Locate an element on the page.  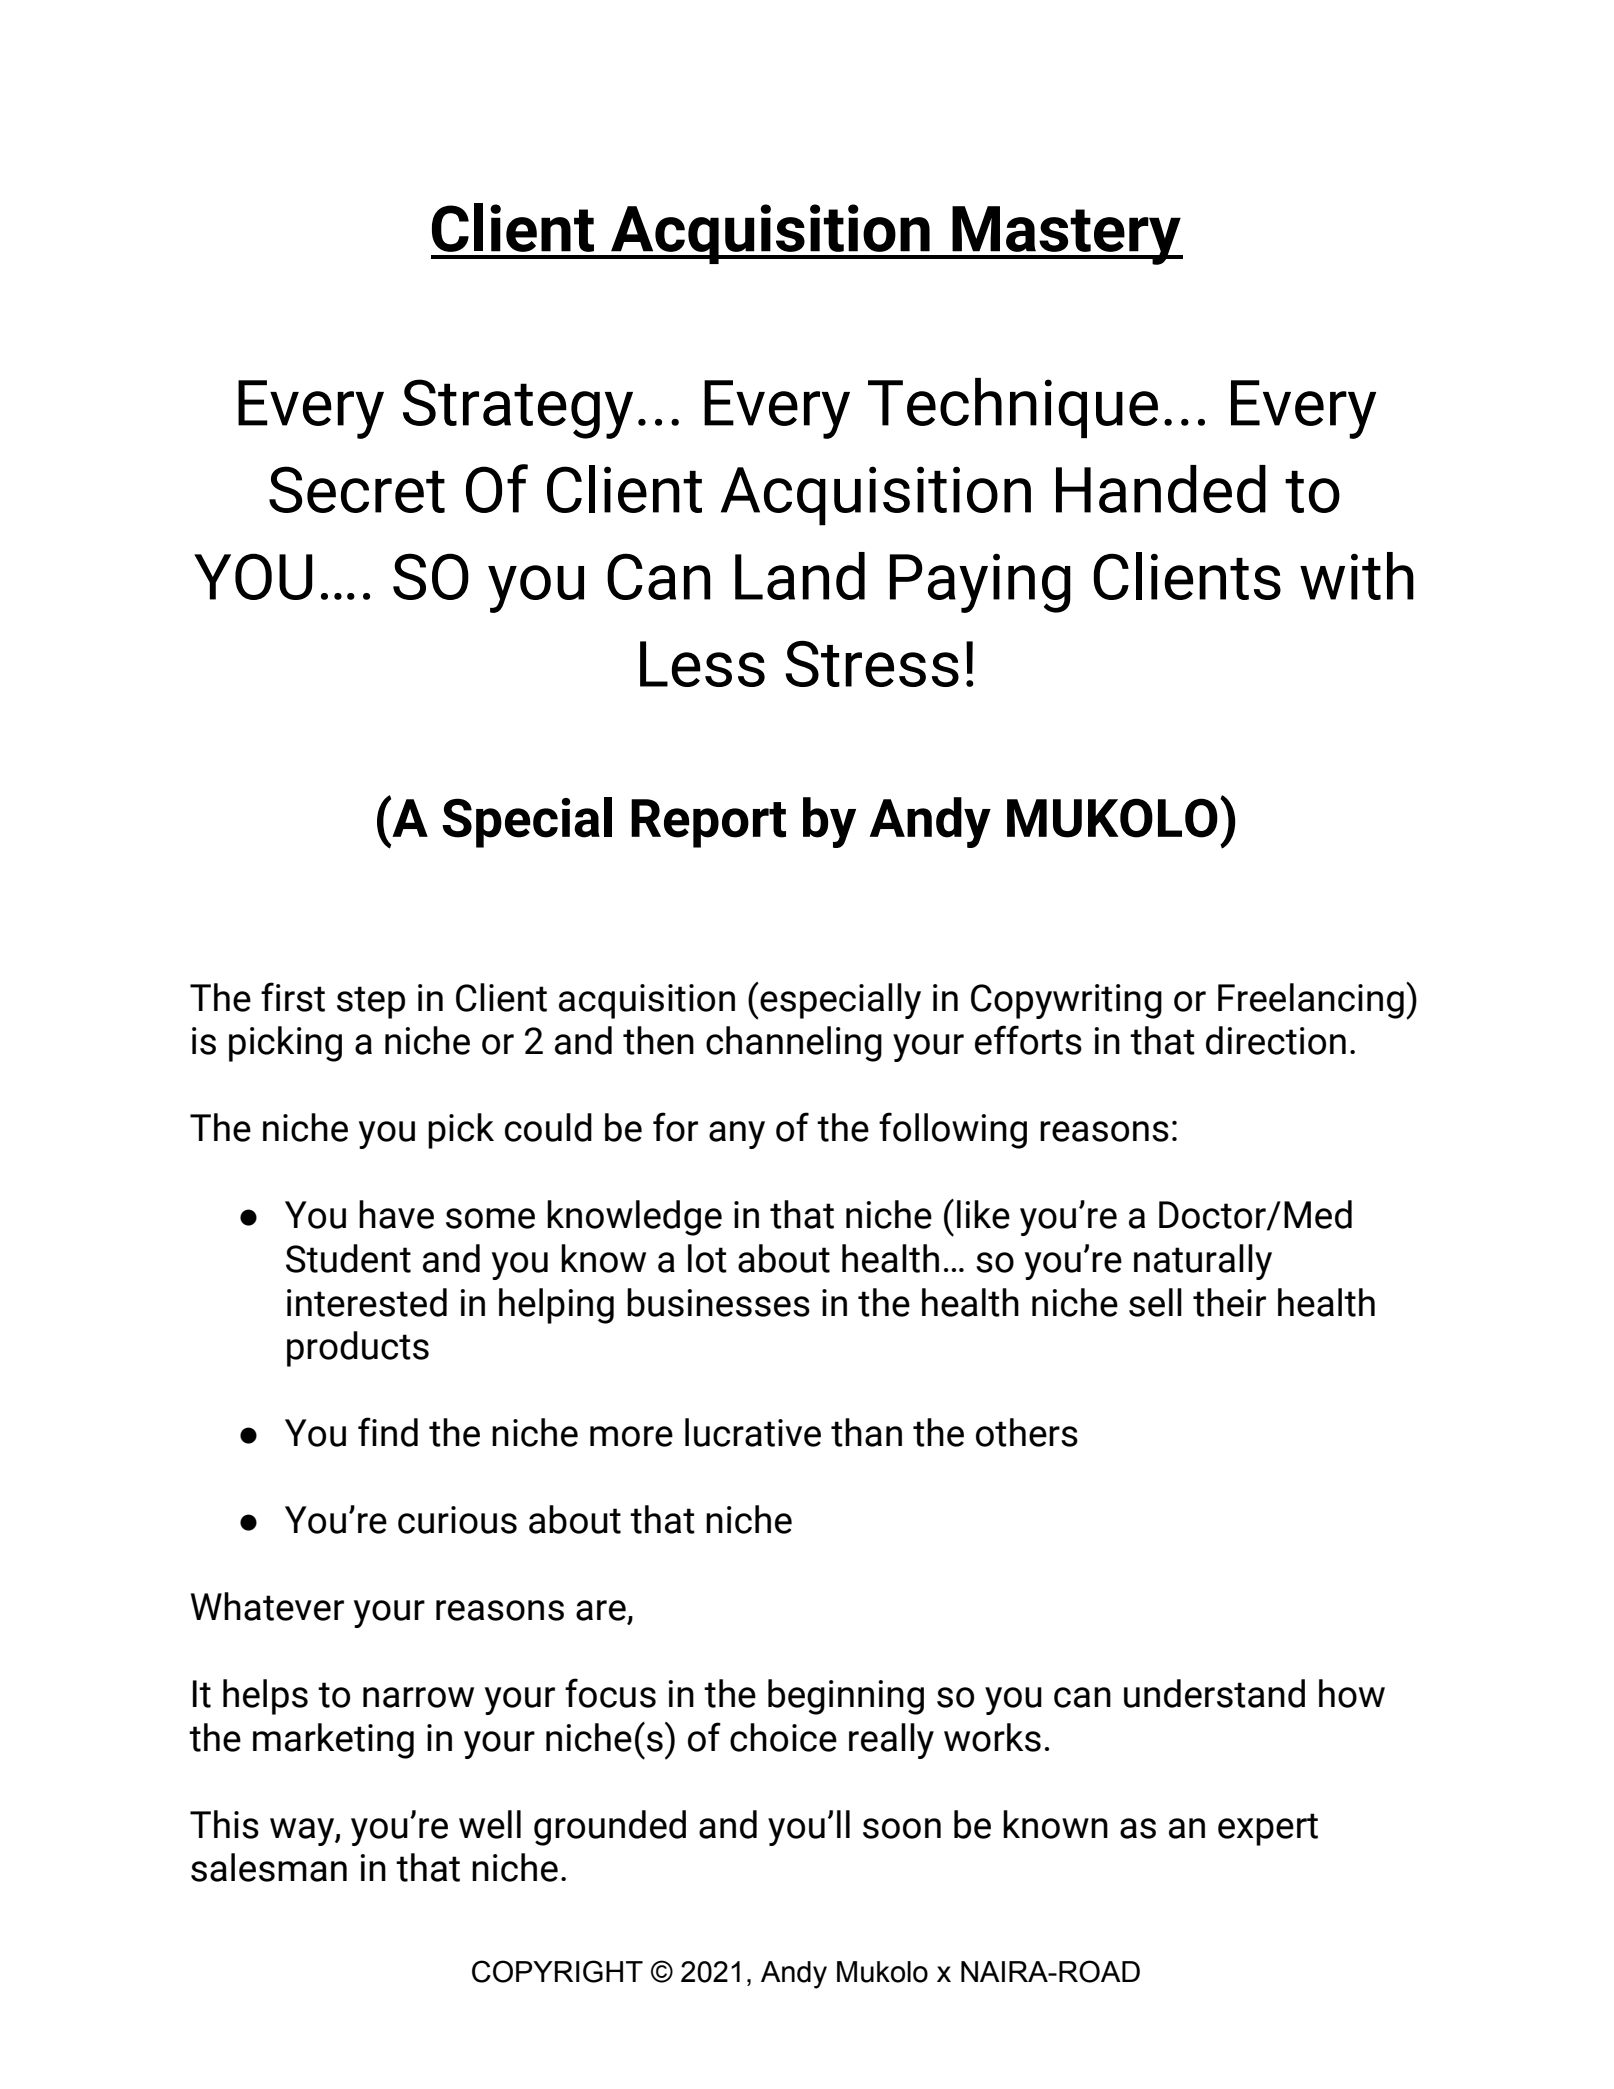
salesman is located at coordinates (269, 1867).
